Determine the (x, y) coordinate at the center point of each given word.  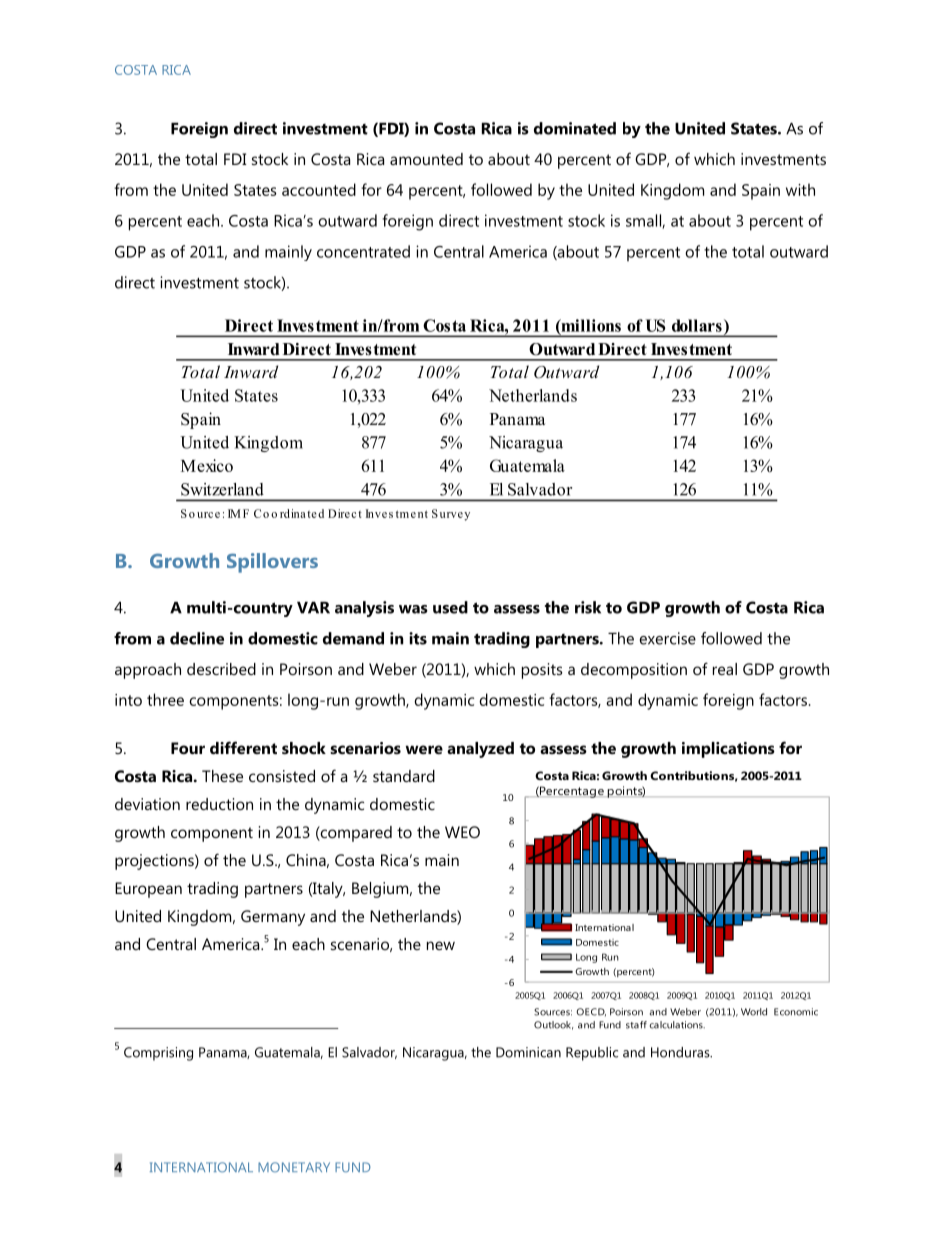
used (450, 607)
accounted (319, 189)
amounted (426, 159)
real (725, 669)
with (800, 189)
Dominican (528, 1052)
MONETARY (294, 1167)
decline (197, 638)
